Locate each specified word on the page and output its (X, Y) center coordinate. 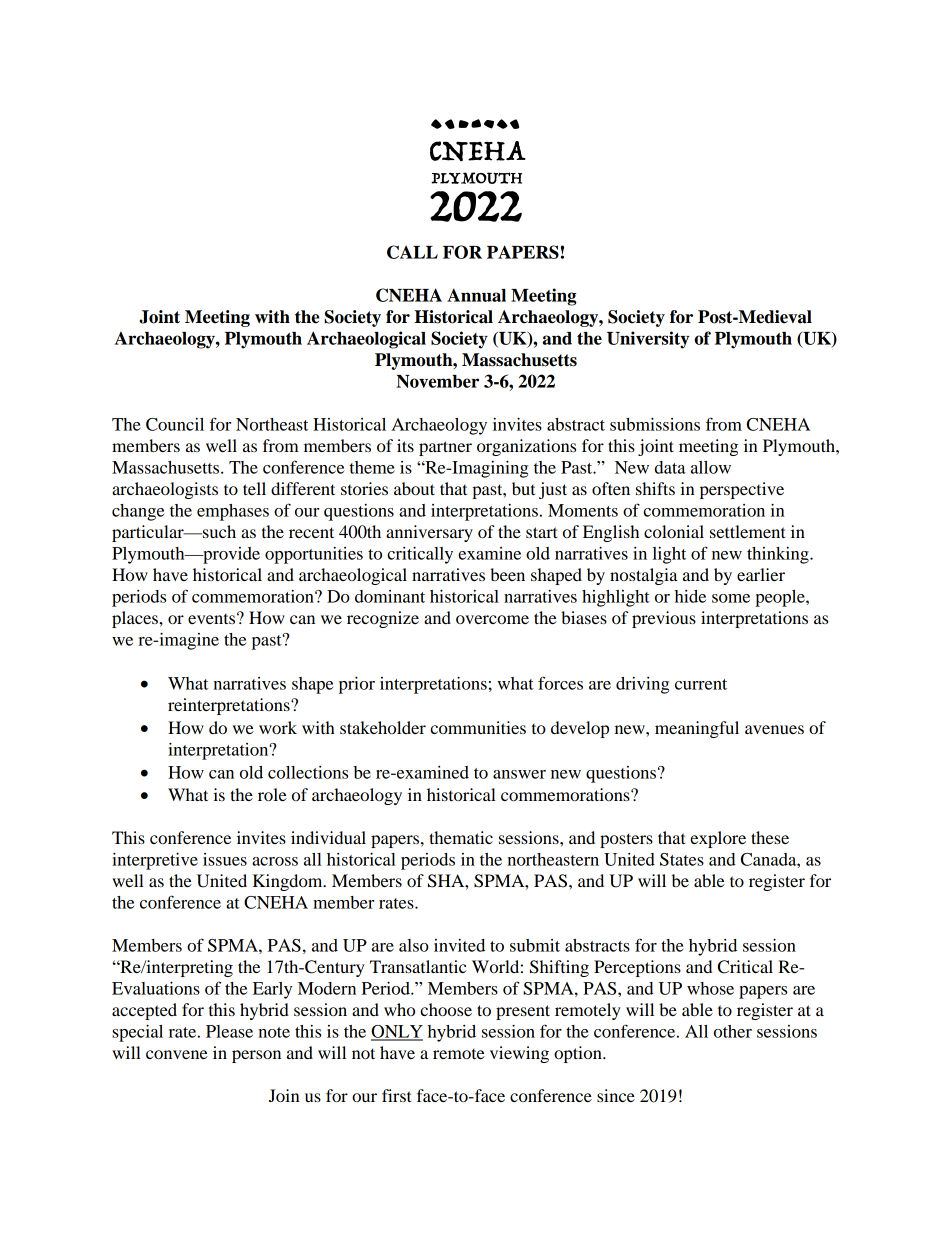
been (507, 574)
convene (177, 1054)
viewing (519, 1054)
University (648, 340)
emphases (233, 512)
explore (718, 839)
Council (175, 424)
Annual (476, 295)
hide (690, 596)
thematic (461, 837)
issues (225, 859)
